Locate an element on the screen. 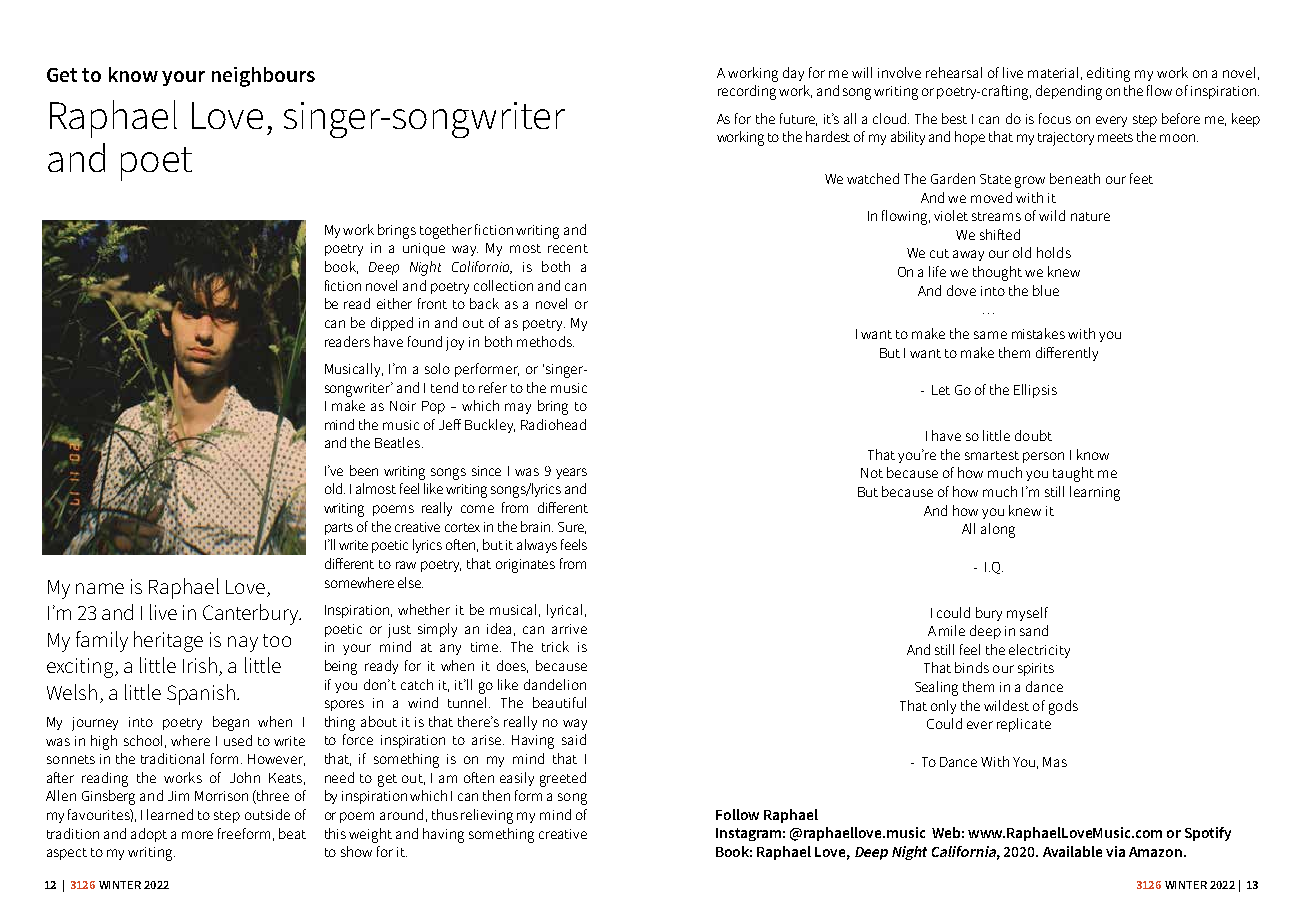 The image size is (1303, 924). years is located at coordinates (571, 473).
